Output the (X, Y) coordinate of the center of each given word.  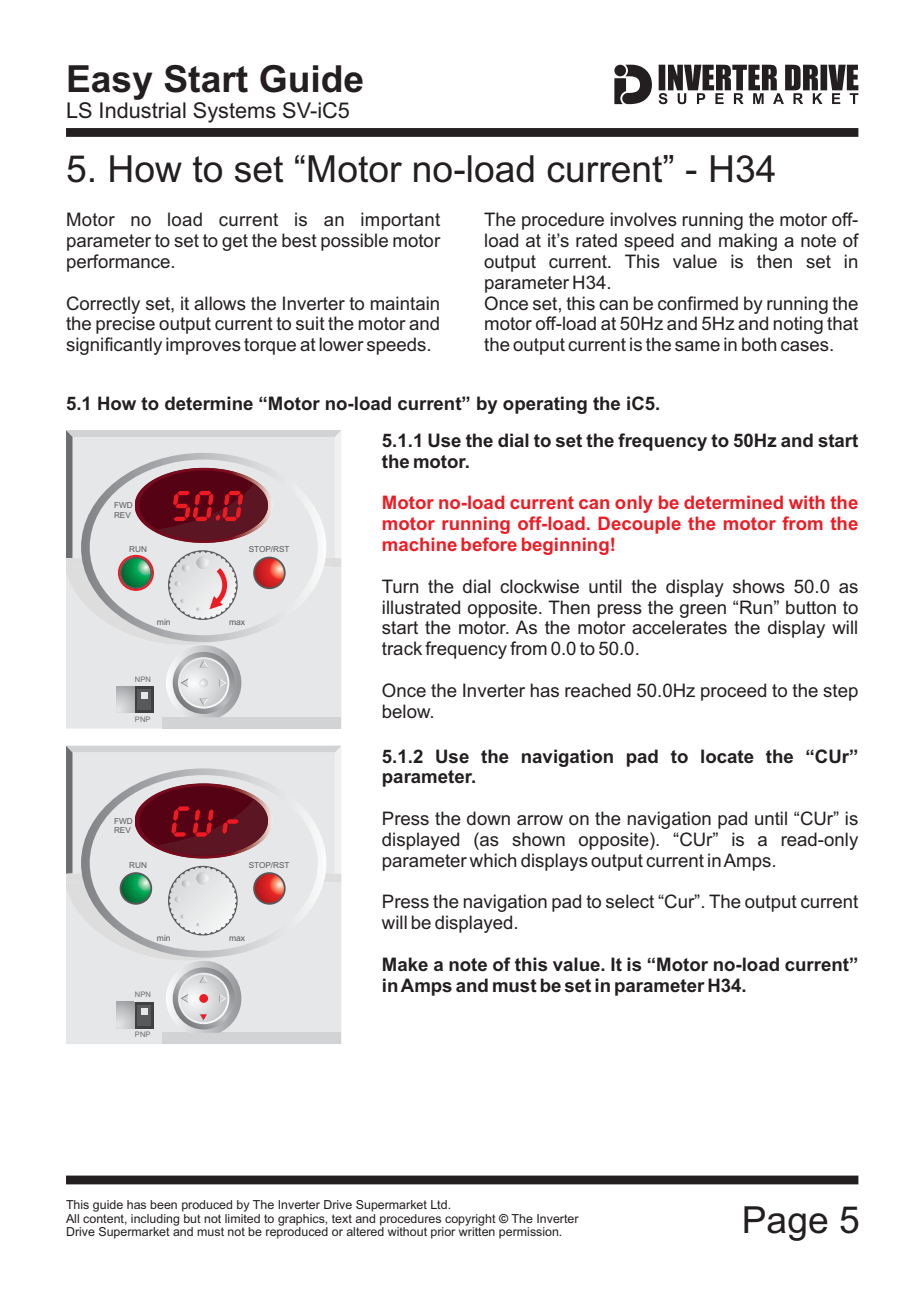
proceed (733, 692)
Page (786, 1223)
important (400, 221)
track (402, 648)
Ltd (440, 1204)
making (748, 242)
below (407, 711)
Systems (234, 112)
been (163, 1204)
